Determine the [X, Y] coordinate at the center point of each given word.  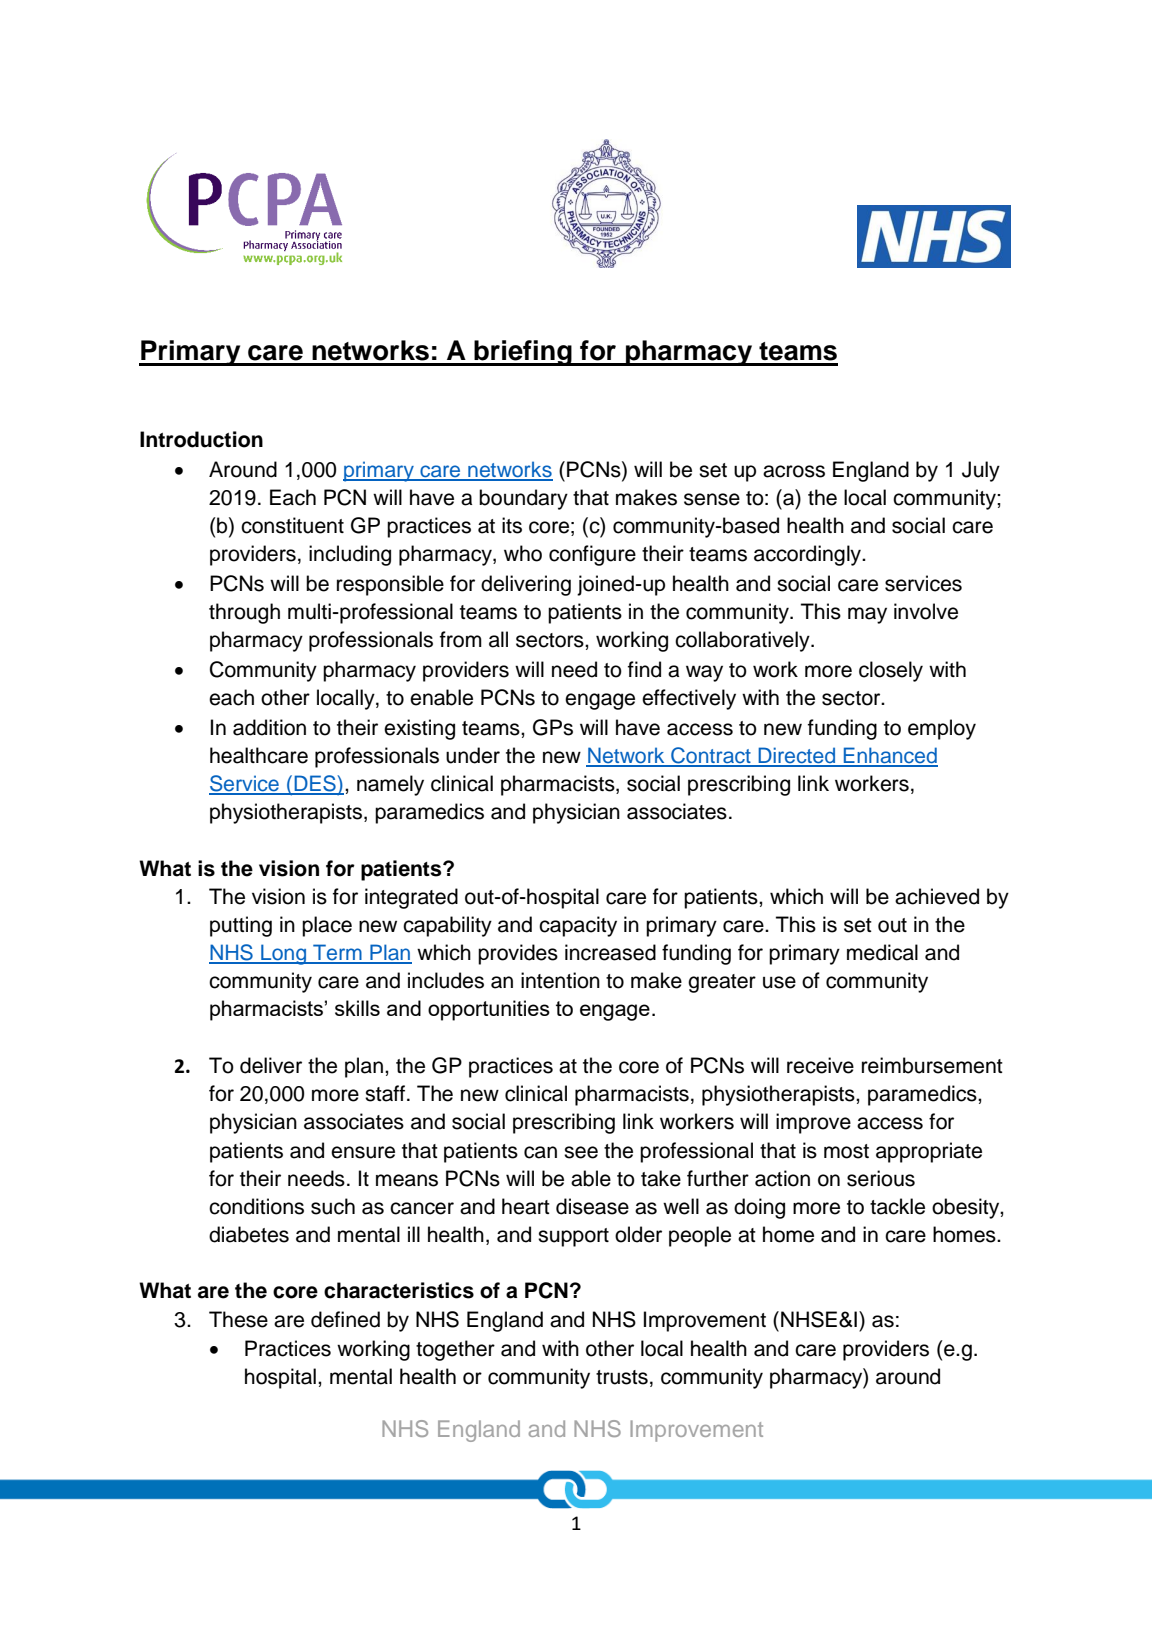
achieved [937, 896]
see [581, 1152]
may [867, 615]
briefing [523, 353]
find [644, 669]
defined [345, 1319]
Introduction [201, 439]
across [794, 471]
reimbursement [932, 1065]
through [244, 613]
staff [386, 1093]
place [327, 926]
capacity [578, 926]
